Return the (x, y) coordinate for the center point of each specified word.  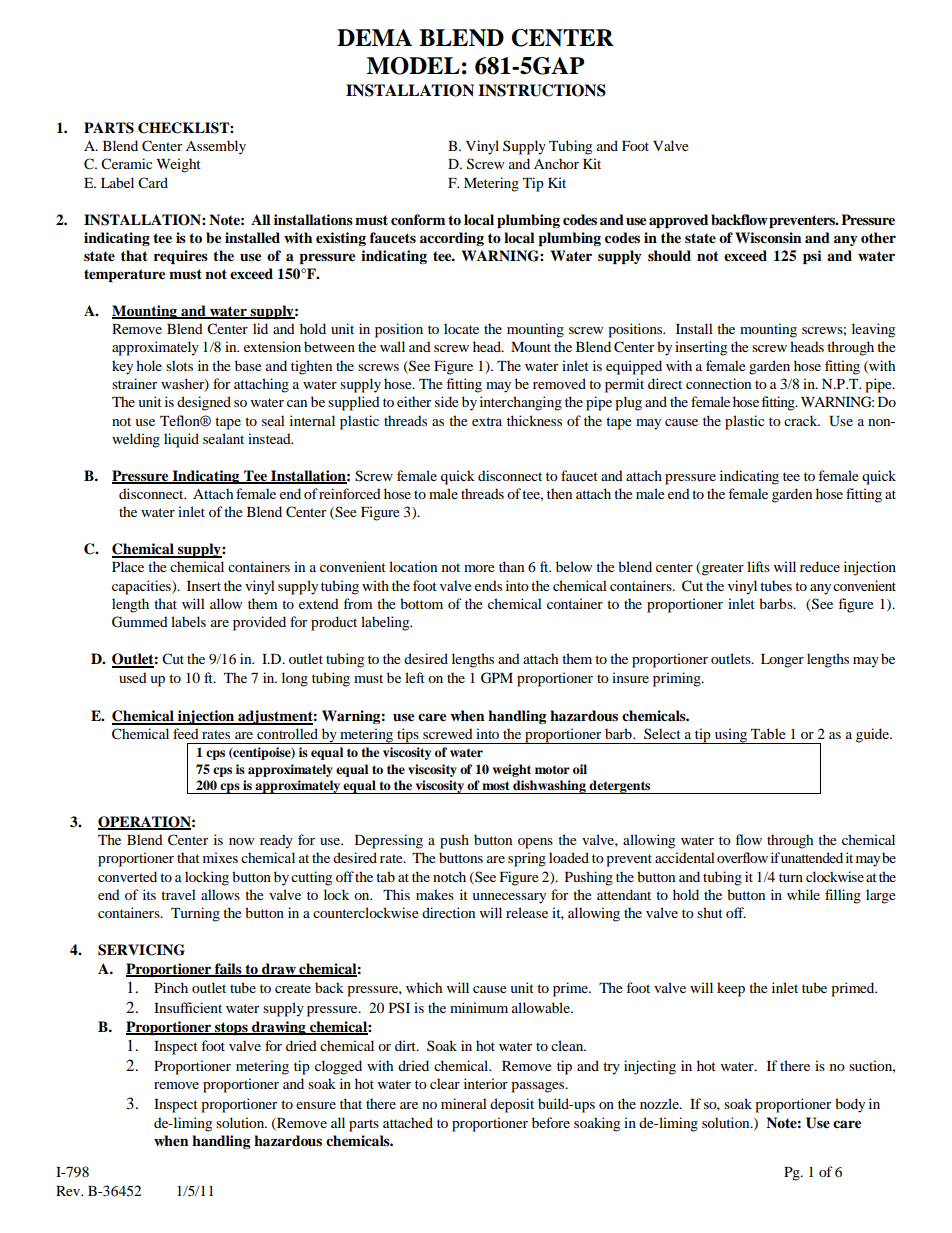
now (241, 841)
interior (486, 1083)
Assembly (216, 147)
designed (204, 403)
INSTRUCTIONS (542, 90)
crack (802, 420)
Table (768, 733)
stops (231, 1028)
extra (487, 421)
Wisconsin (768, 237)
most (495, 785)
